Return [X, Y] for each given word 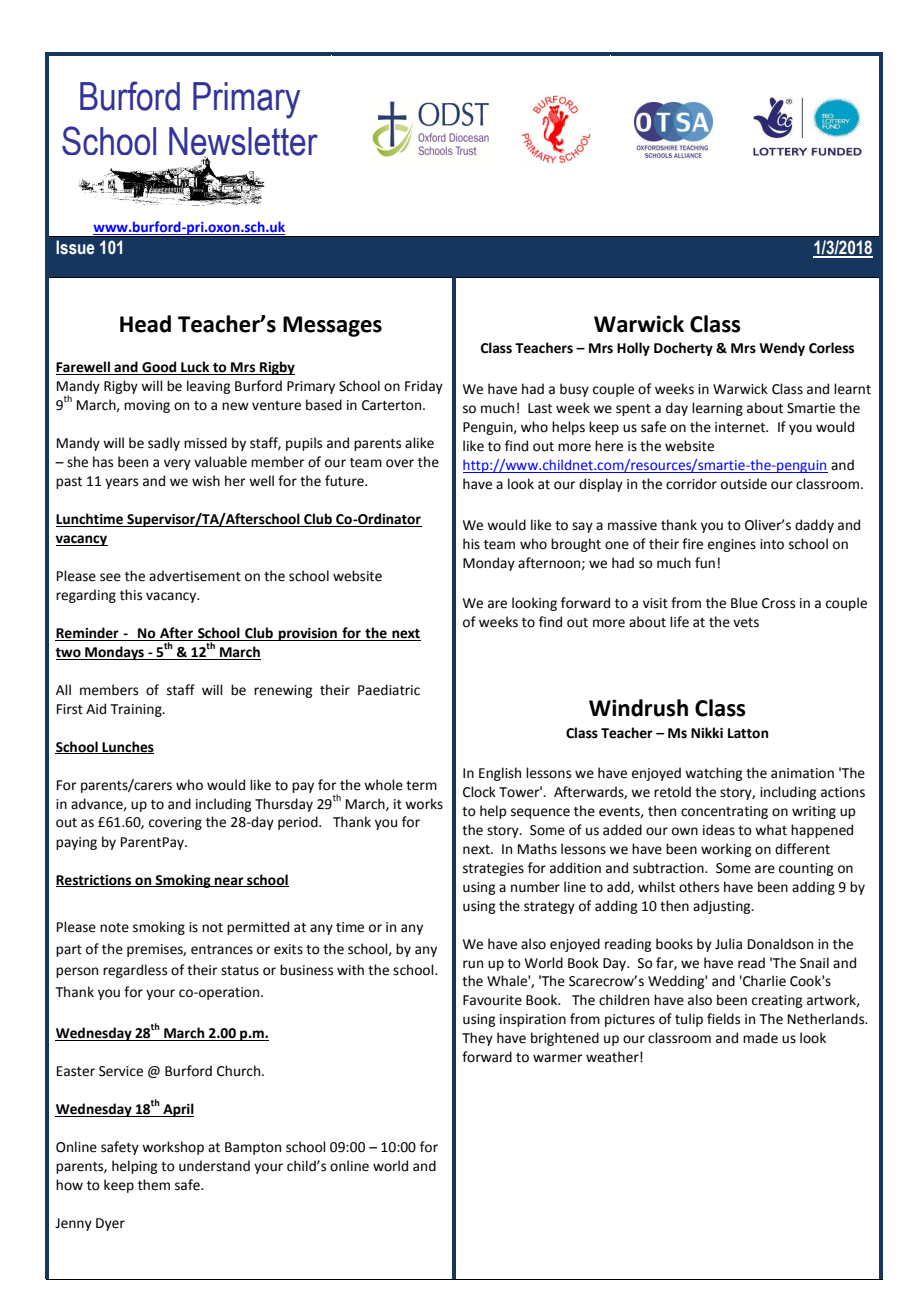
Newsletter [243, 142]
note [114, 928]
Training [137, 710]
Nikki [707, 732]
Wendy [782, 349]
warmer [558, 1058]
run [473, 964]
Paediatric [389, 690]
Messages [332, 326]
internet [741, 427]
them [154, 1185]
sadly [164, 444]
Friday [424, 387]
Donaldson [780, 944]
